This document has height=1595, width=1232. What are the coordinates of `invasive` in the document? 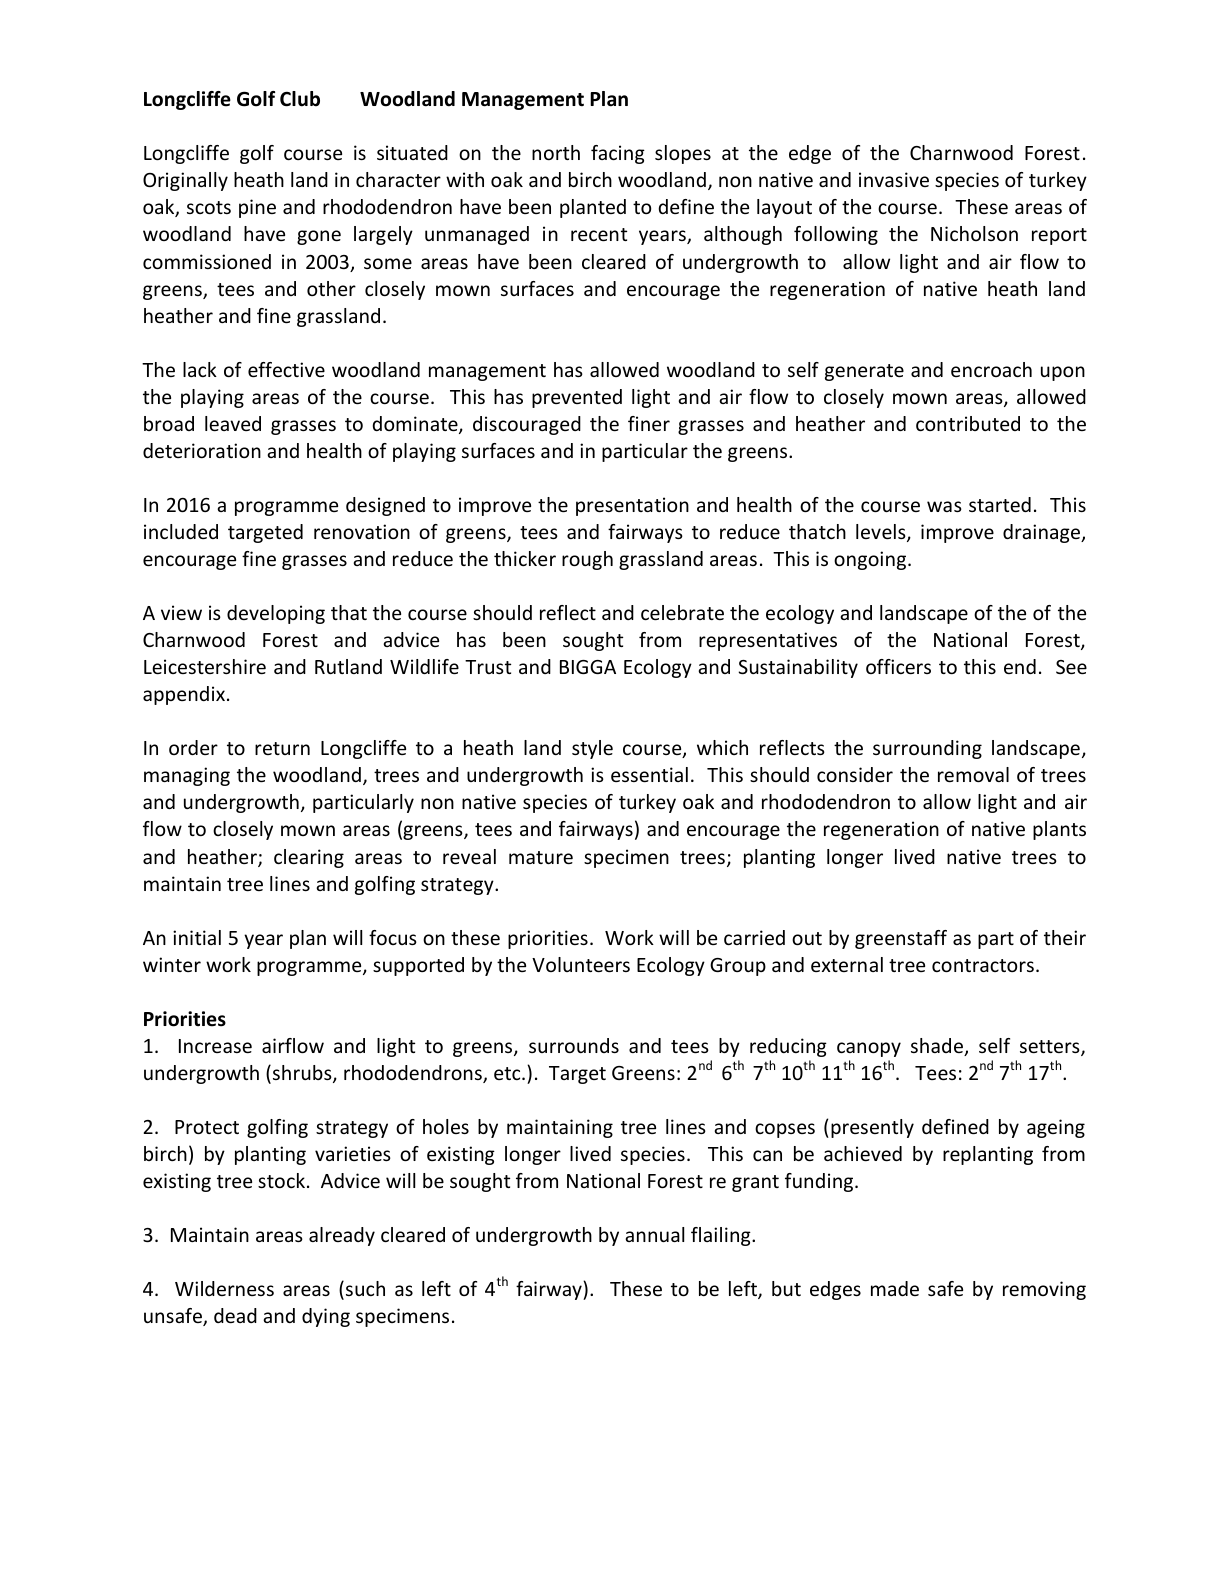 It's located at (894, 179).
